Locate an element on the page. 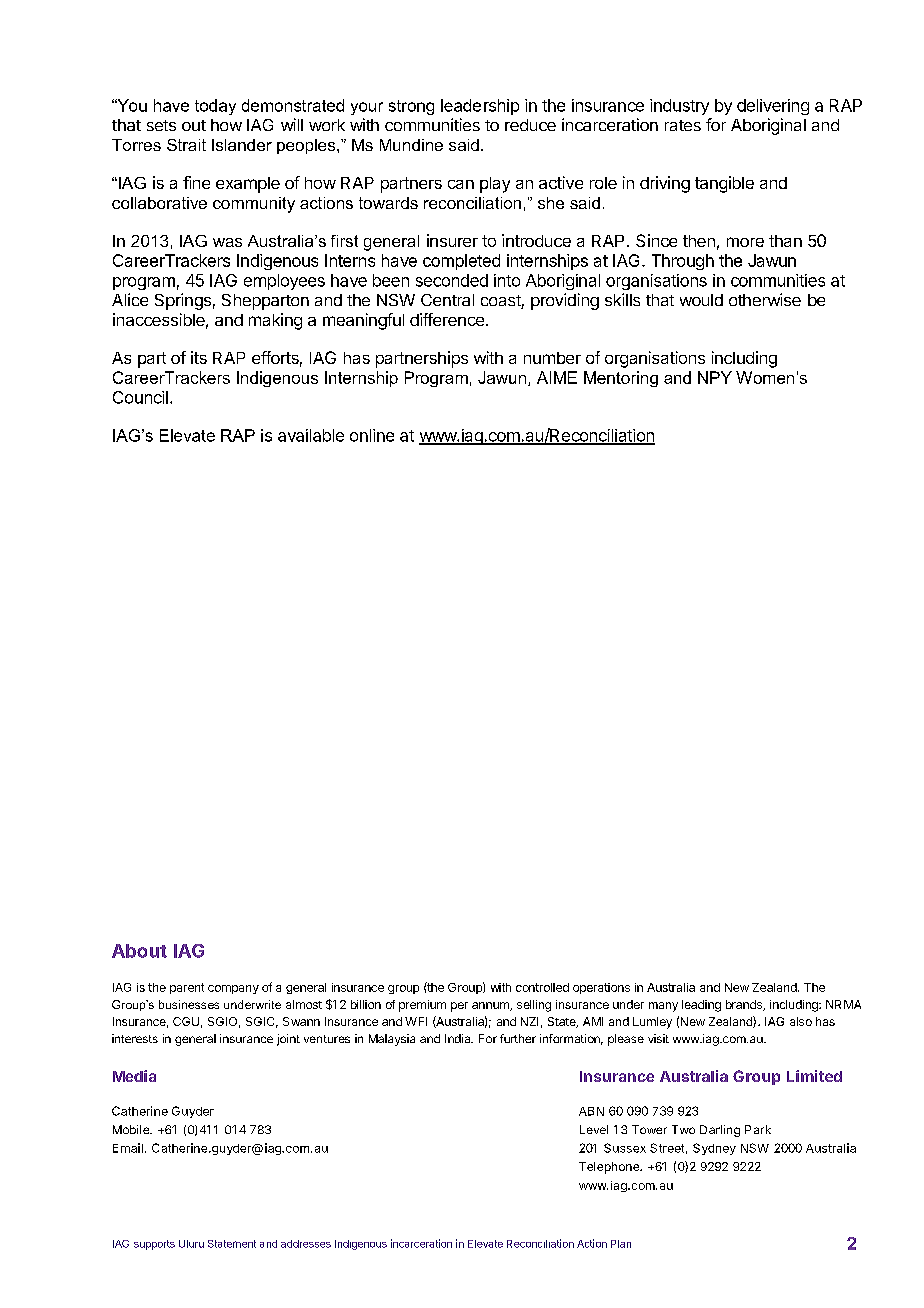 This page has width=924, height=1308. Strait is located at coordinates (186, 145).
